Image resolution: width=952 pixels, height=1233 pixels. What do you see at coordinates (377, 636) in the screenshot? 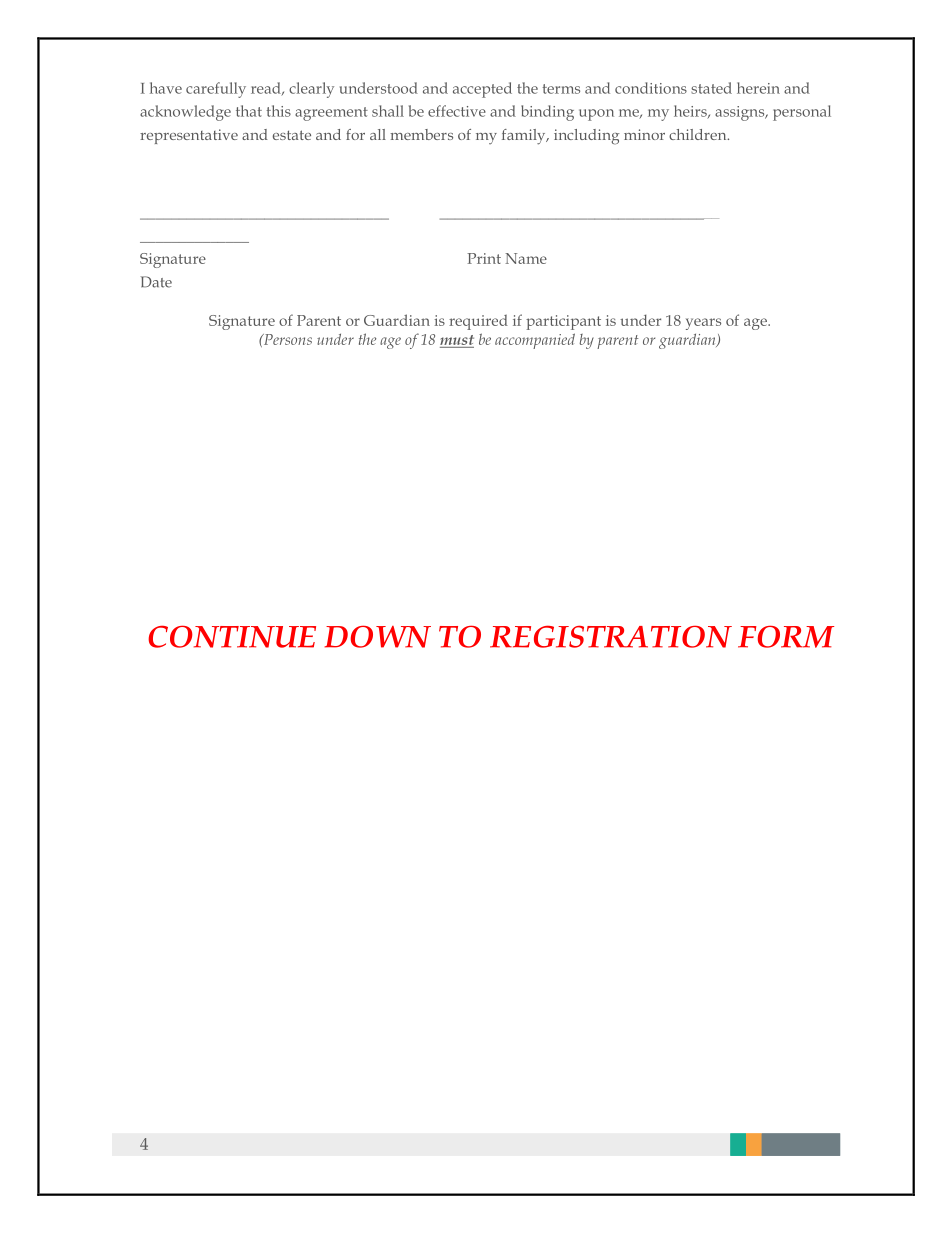
I see `DOWN` at bounding box center [377, 636].
